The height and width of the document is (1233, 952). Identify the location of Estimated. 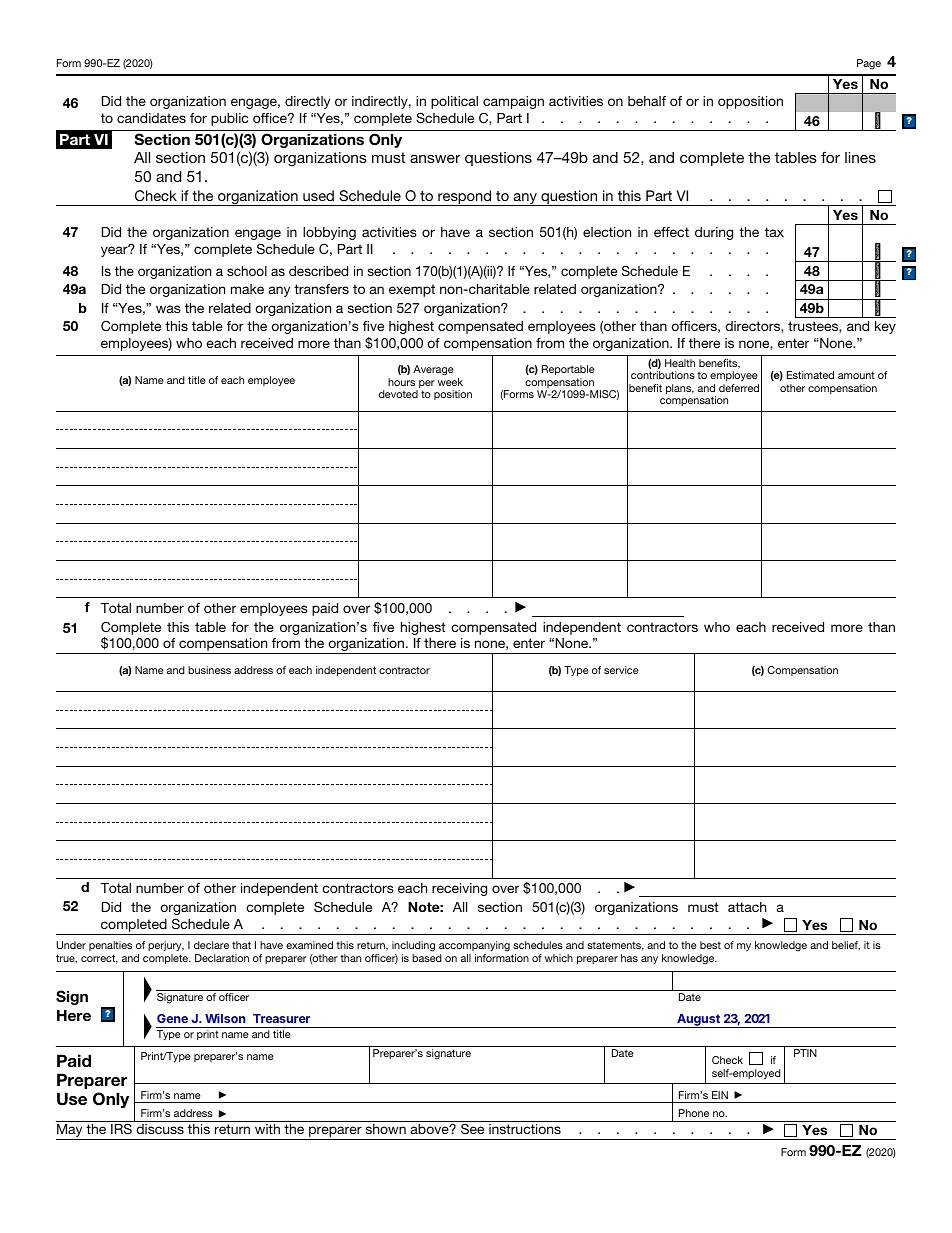
(810, 375).
